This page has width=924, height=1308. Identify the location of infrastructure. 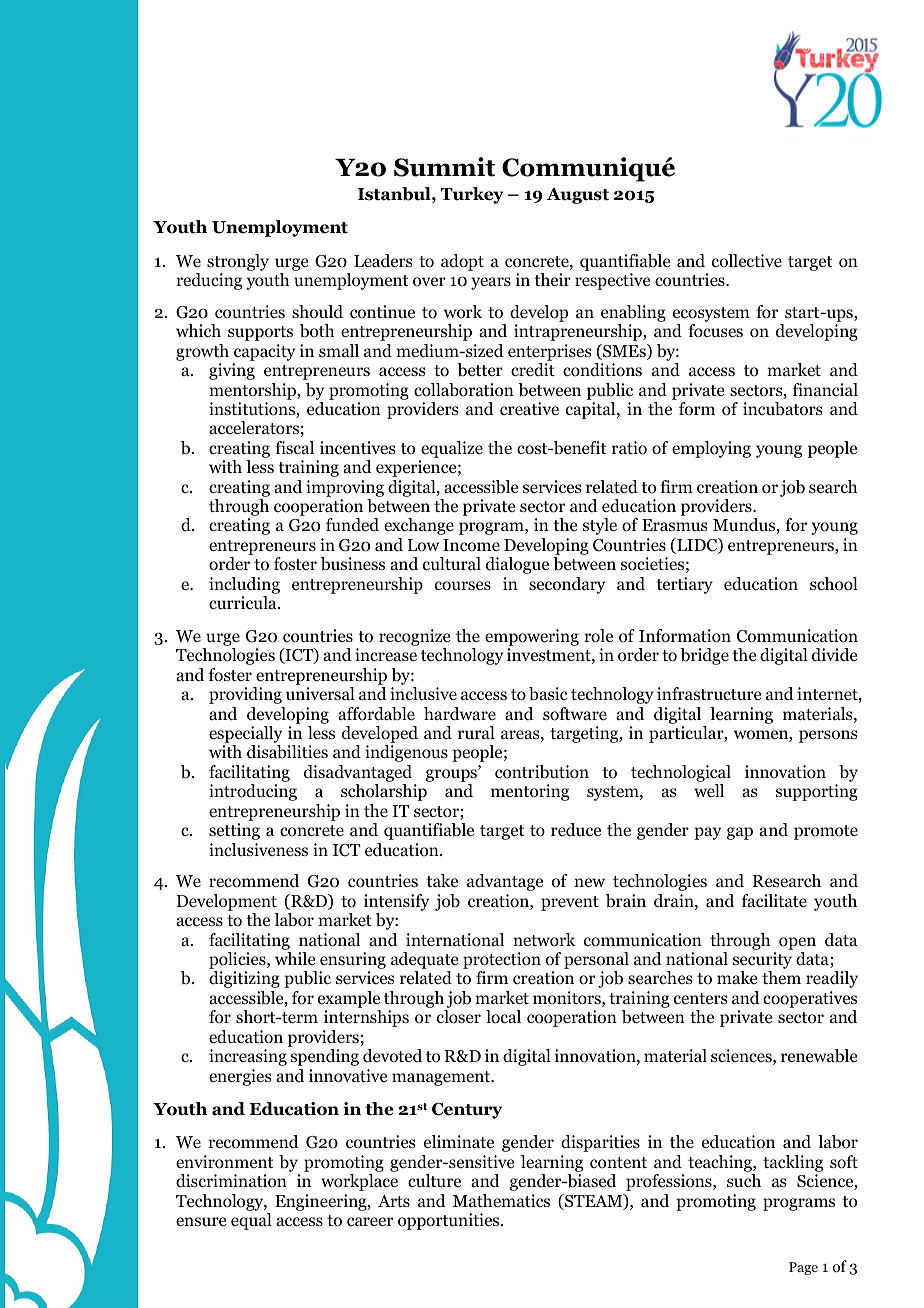
(709, 693).
